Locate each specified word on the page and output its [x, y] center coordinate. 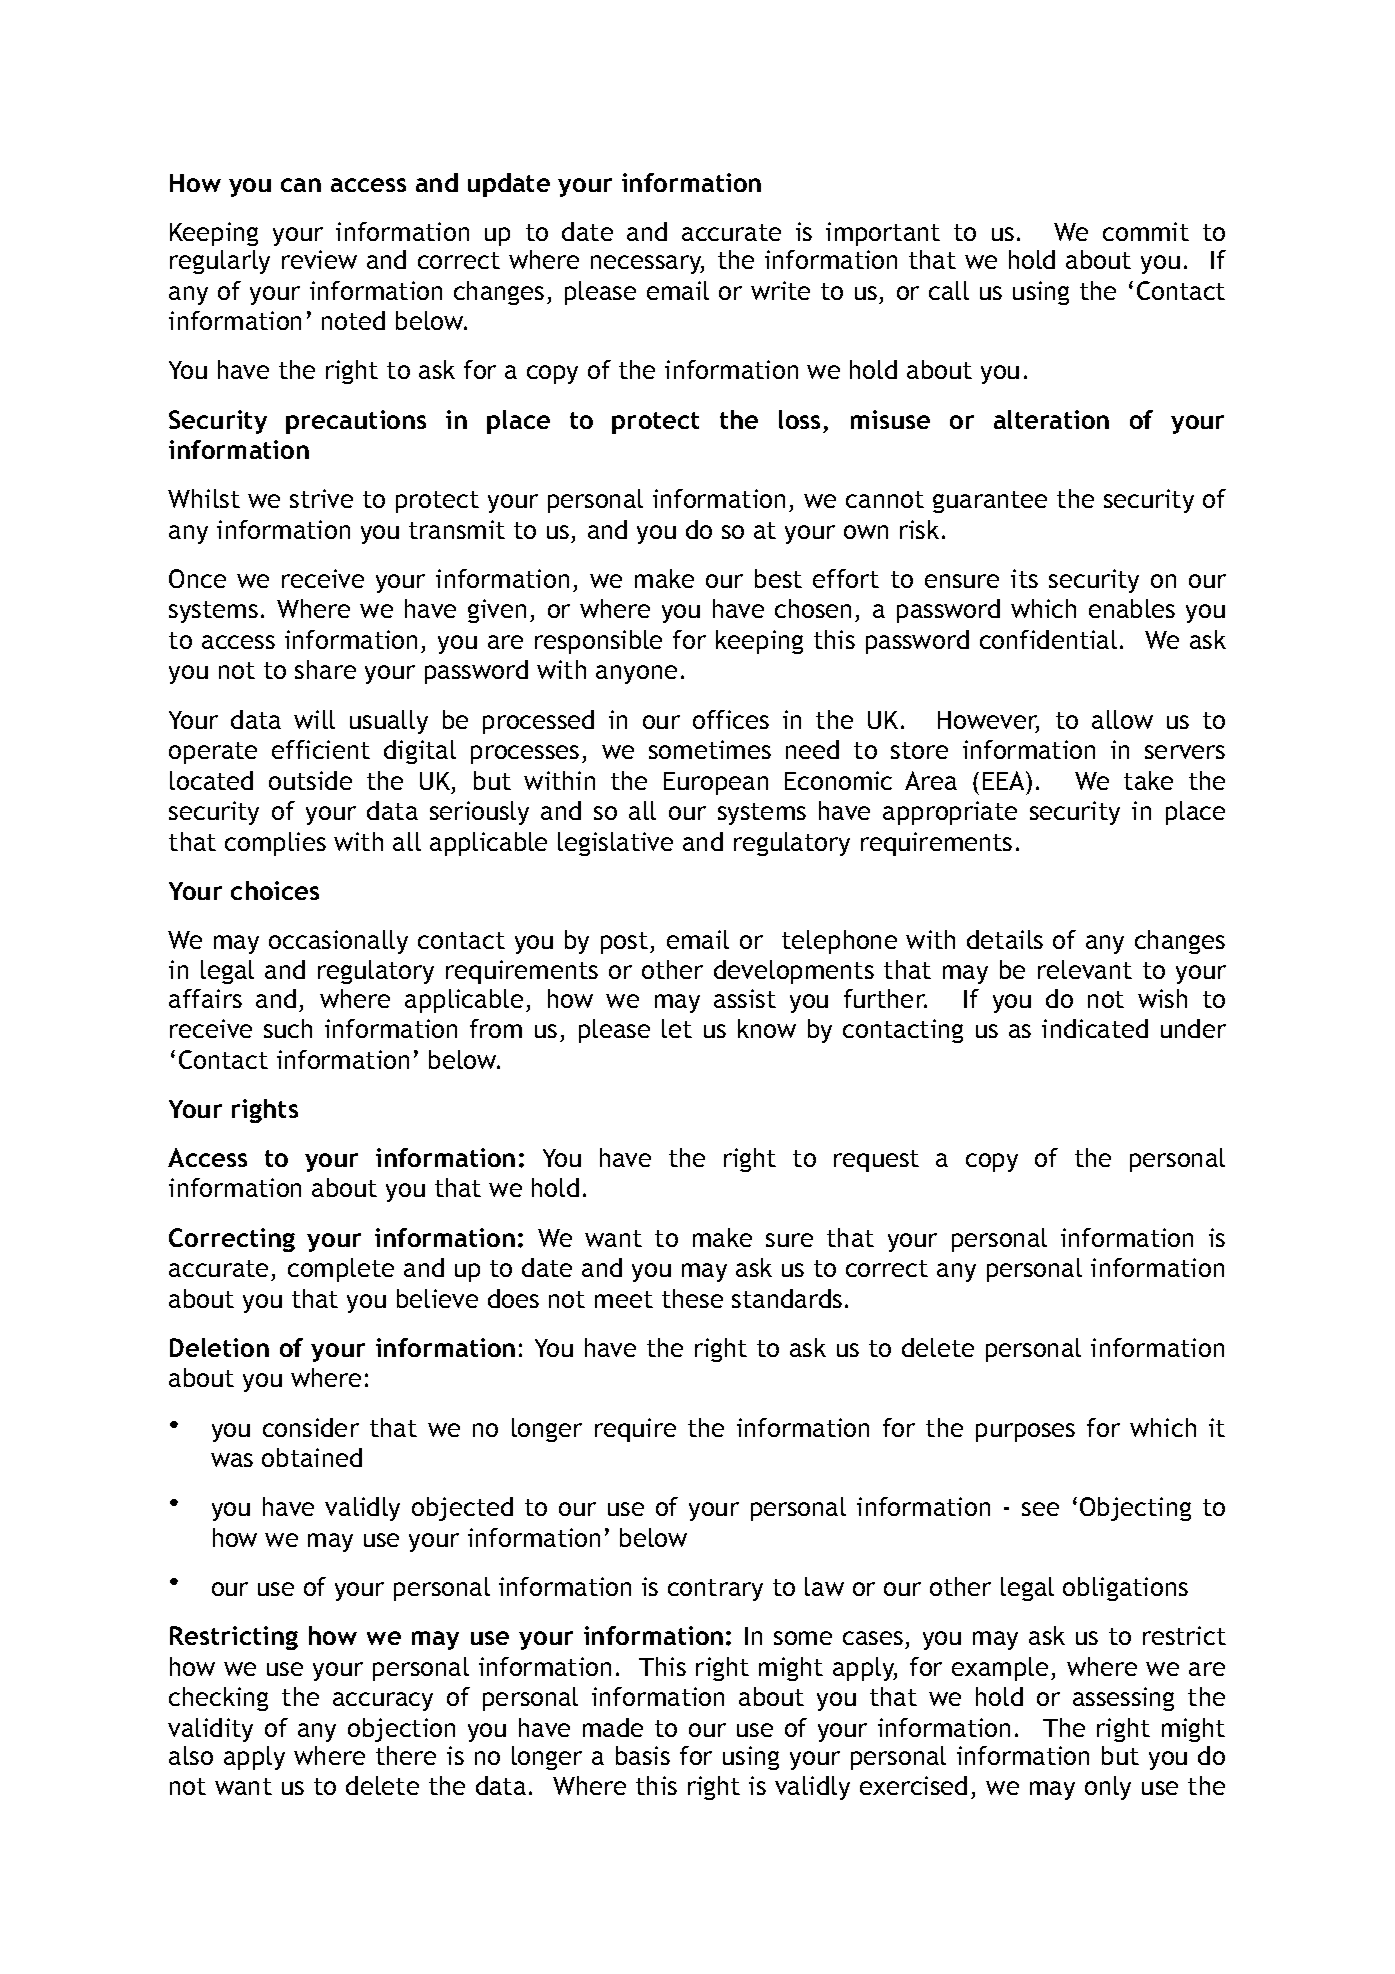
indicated [1095, 1028]
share [325, 669]
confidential [1048, 639]
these [692, 1298]
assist [745, 998]
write [780, 290]
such [288, 1028]
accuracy [383, 1701]
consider [311, 1427]
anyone [636, 674]
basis [643, 1755]
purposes [1025, 1432]
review [319, 259]
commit [1146, 231]
